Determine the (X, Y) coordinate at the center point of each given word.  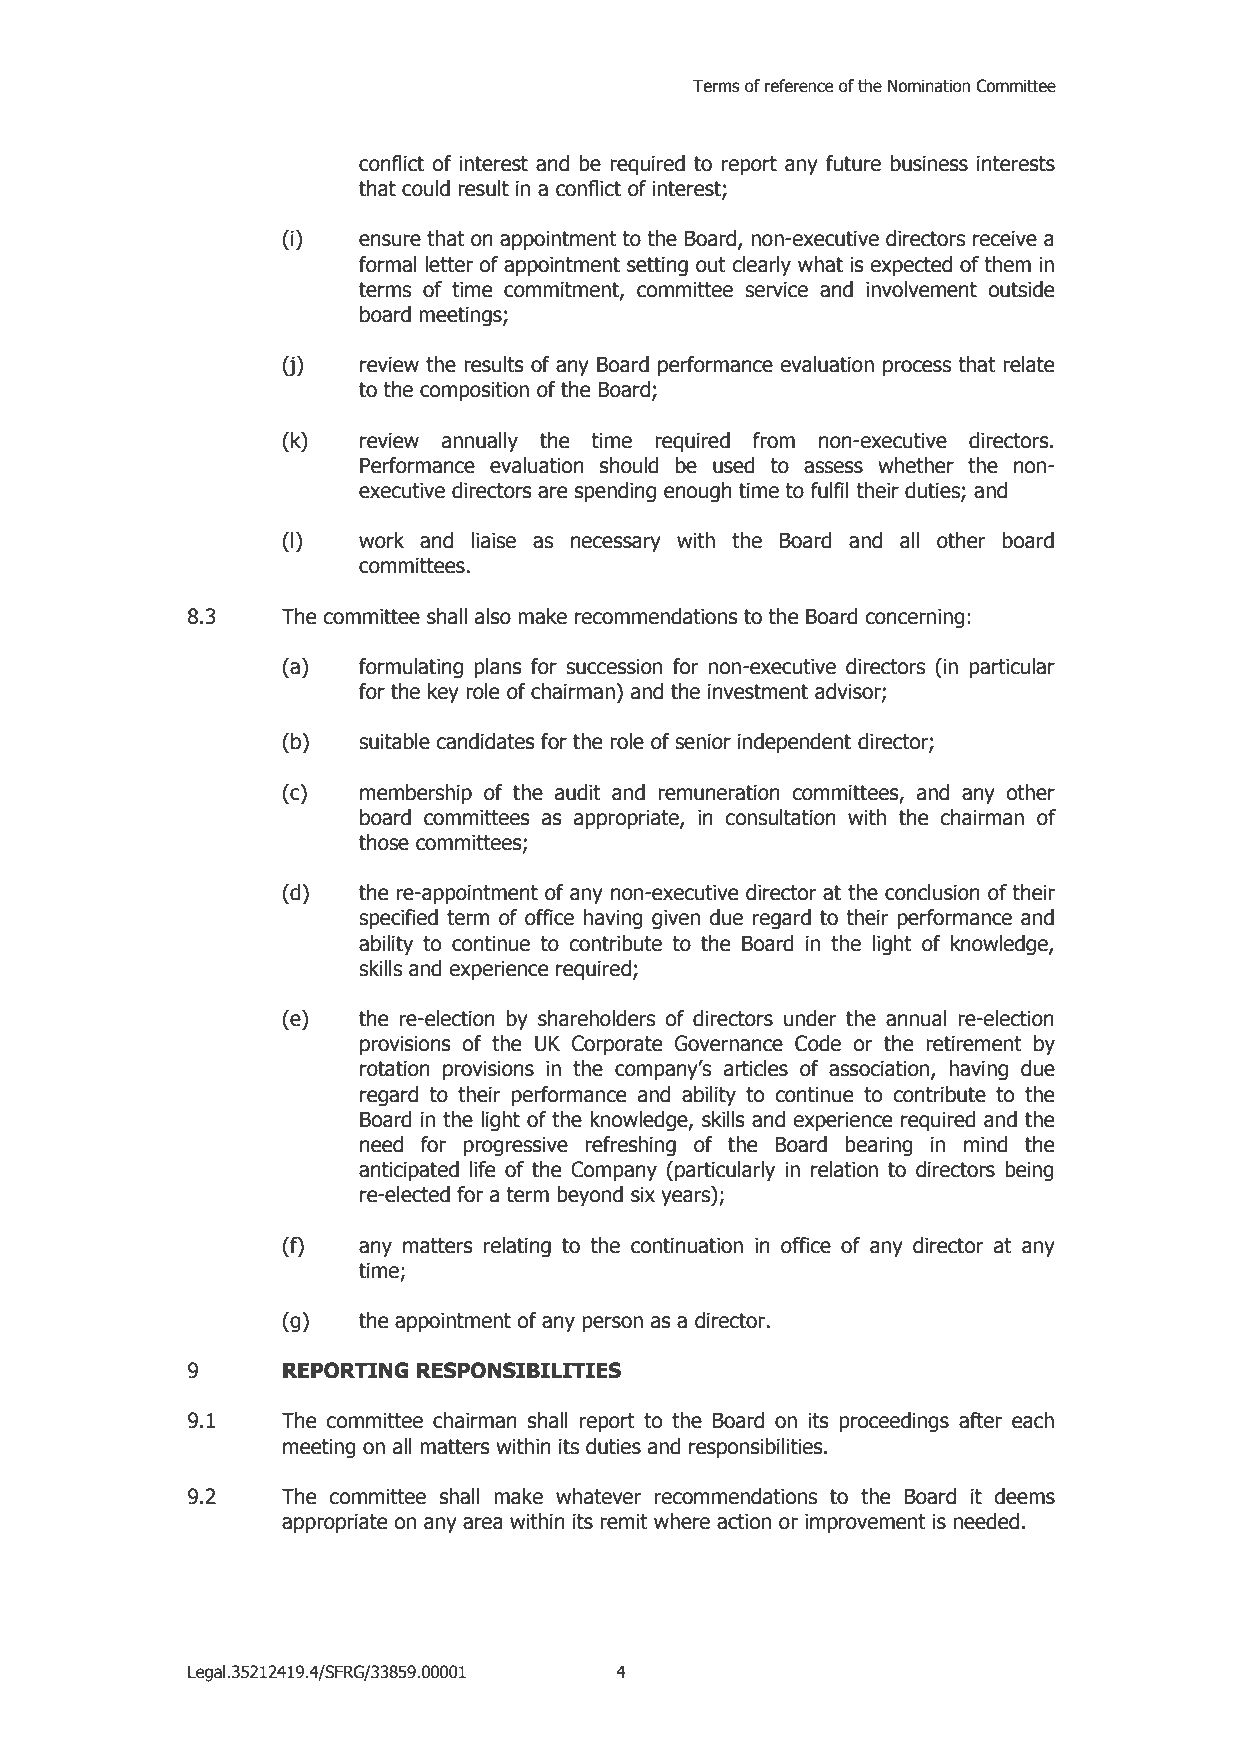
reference (799, 86)
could (426, 188)
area (483, 1523)
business (929, 163)
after (980, 1420)
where (682, 1521)
